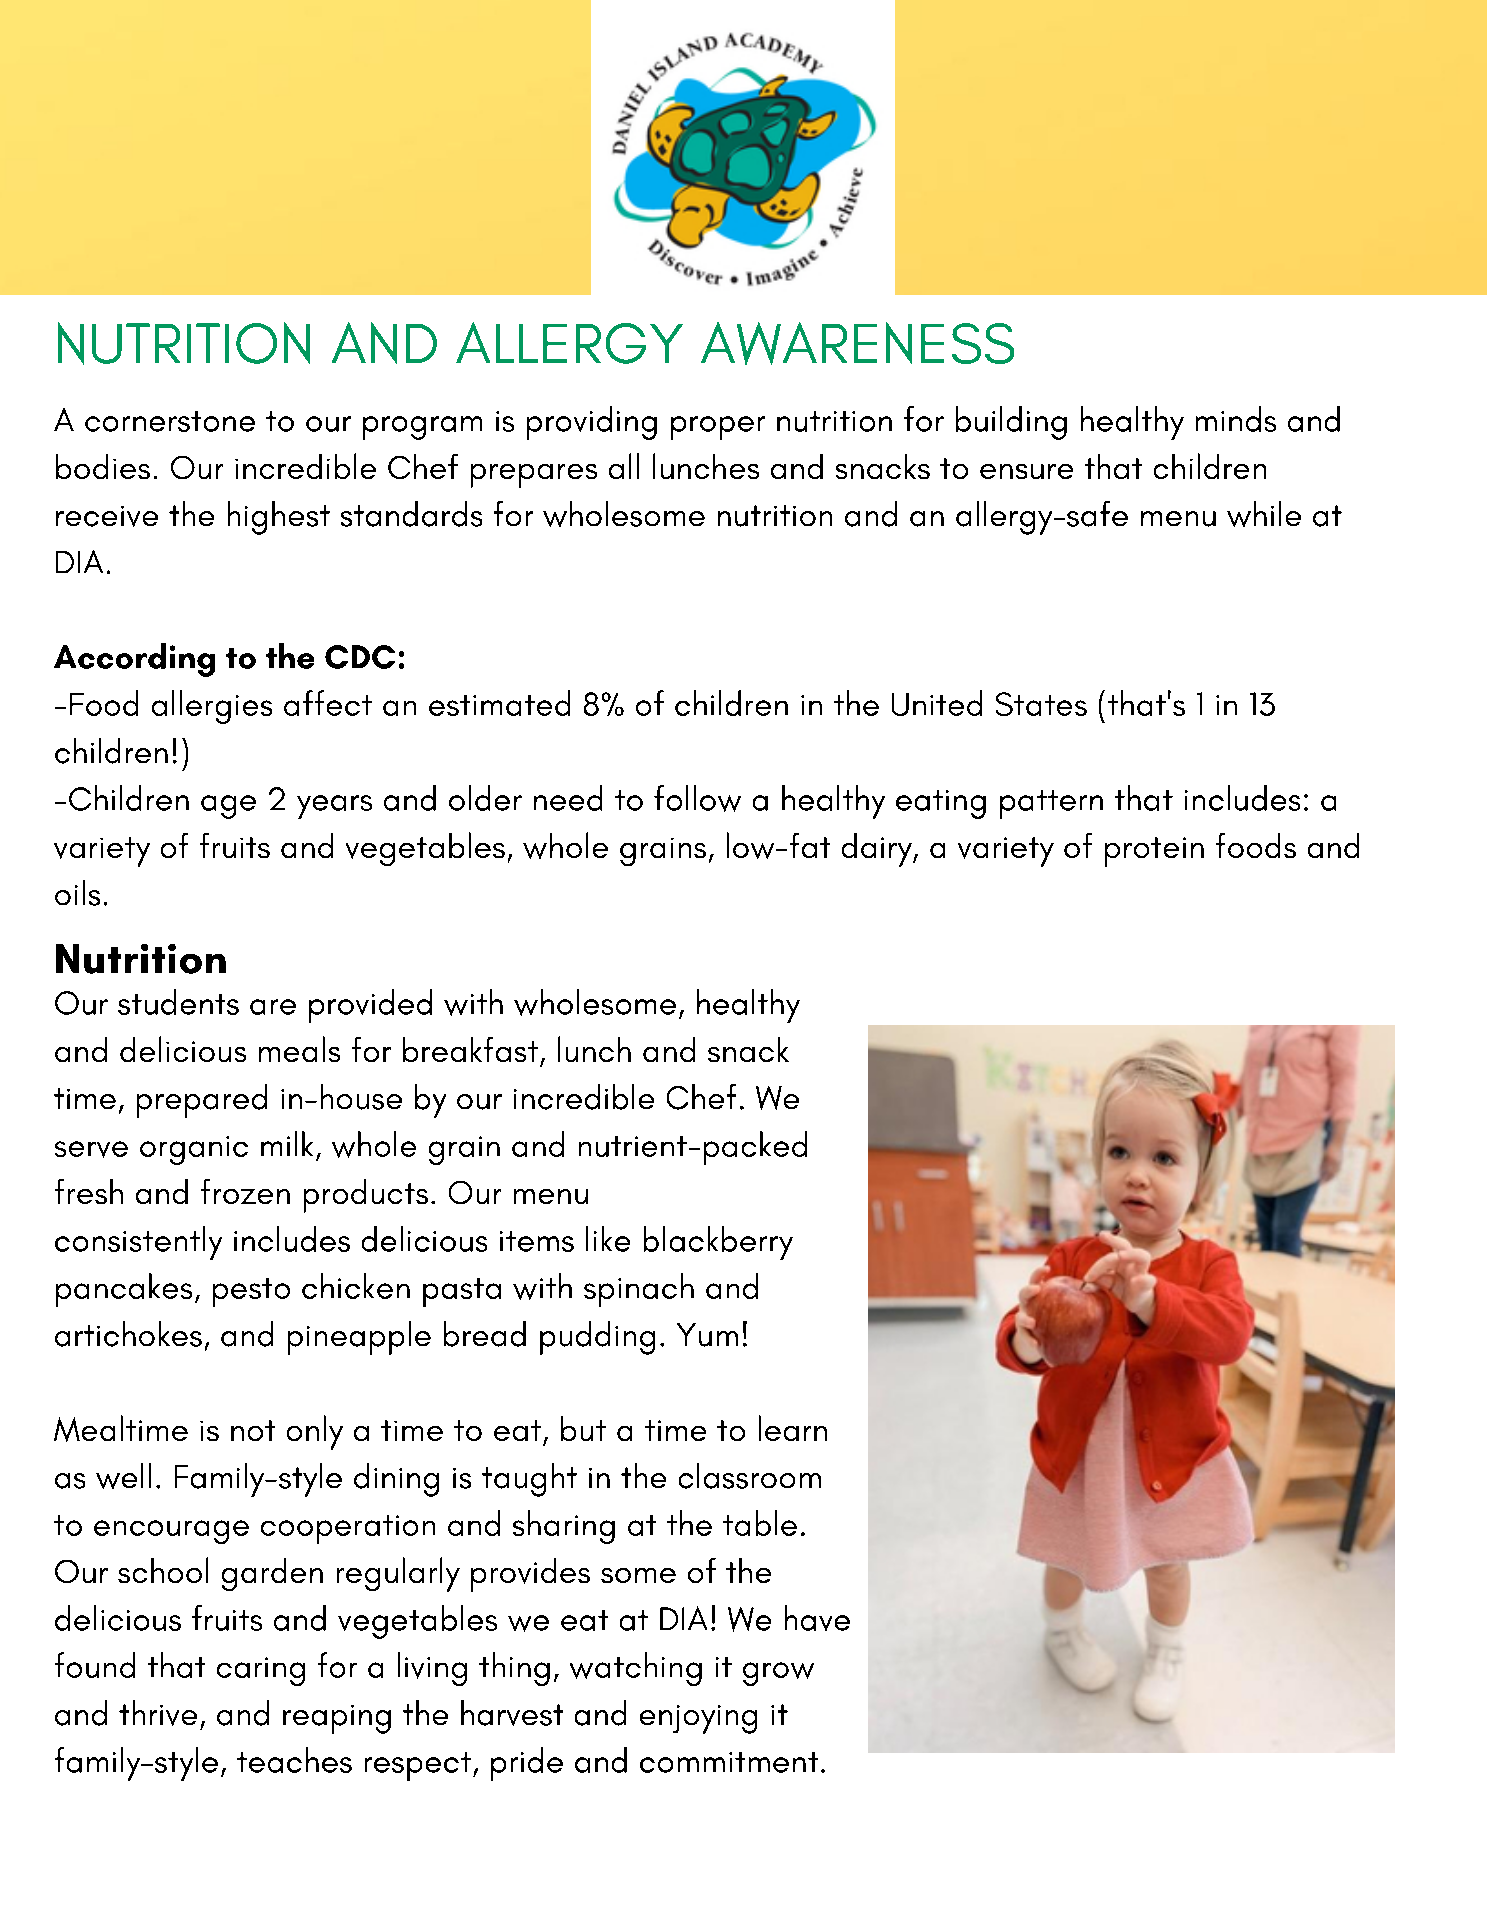 The height and width of the screenshot is (1924, 1487). I want to click on cornerstone, so click(170, 421).
